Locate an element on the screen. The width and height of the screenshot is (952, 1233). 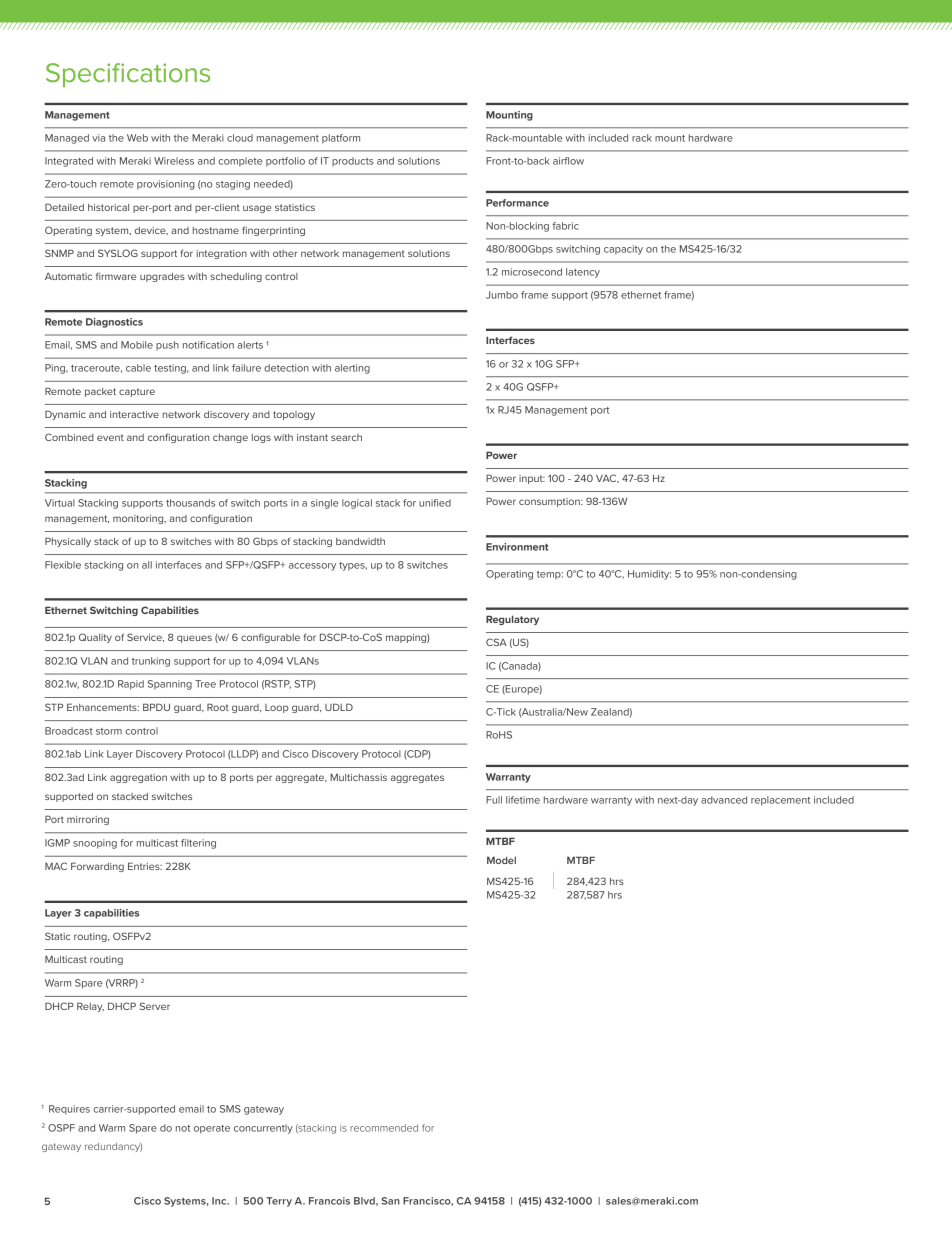
Full is located at coordinates (494, 800).
